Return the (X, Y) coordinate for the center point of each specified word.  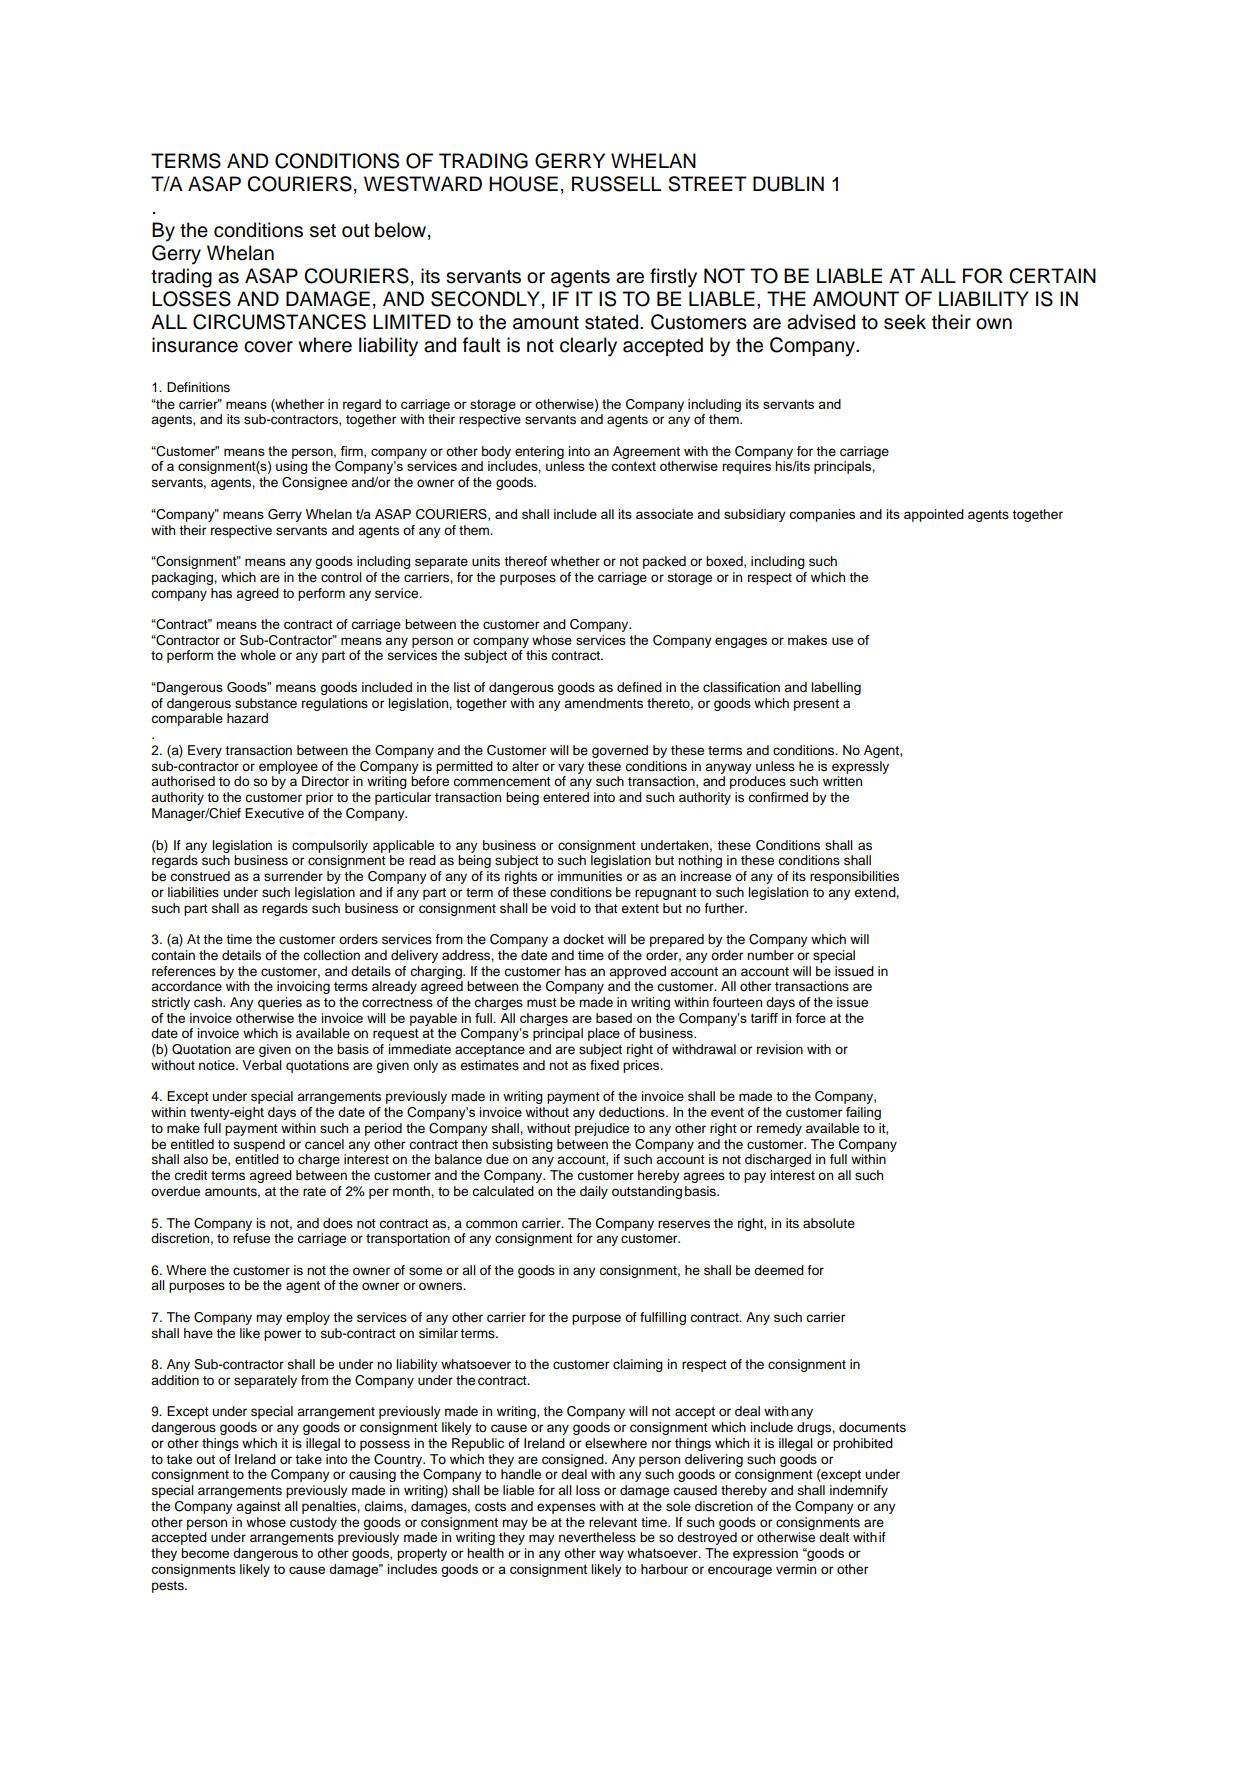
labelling (836, 688)
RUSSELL (616, 184)
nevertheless (597, 1537)
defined (639, 687)
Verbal (262, 1065)
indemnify (859, 1491)
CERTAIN (1052, 276)
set (323, 231)
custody (313, 1523)
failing (863, 1113)
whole (258, 655)
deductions (633, 1112)
